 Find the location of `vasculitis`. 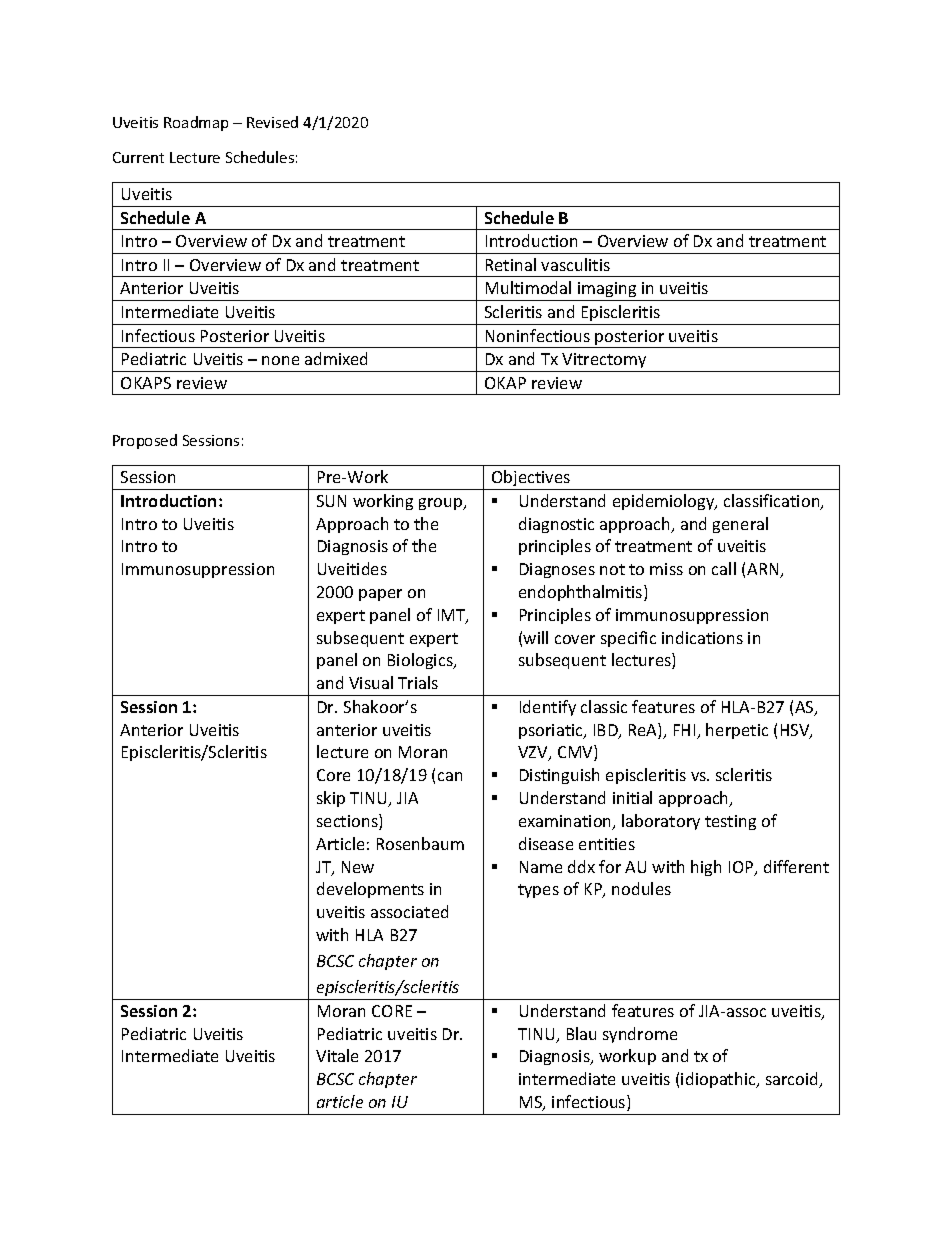

vasculitis is located at coordinates (575, 264).
